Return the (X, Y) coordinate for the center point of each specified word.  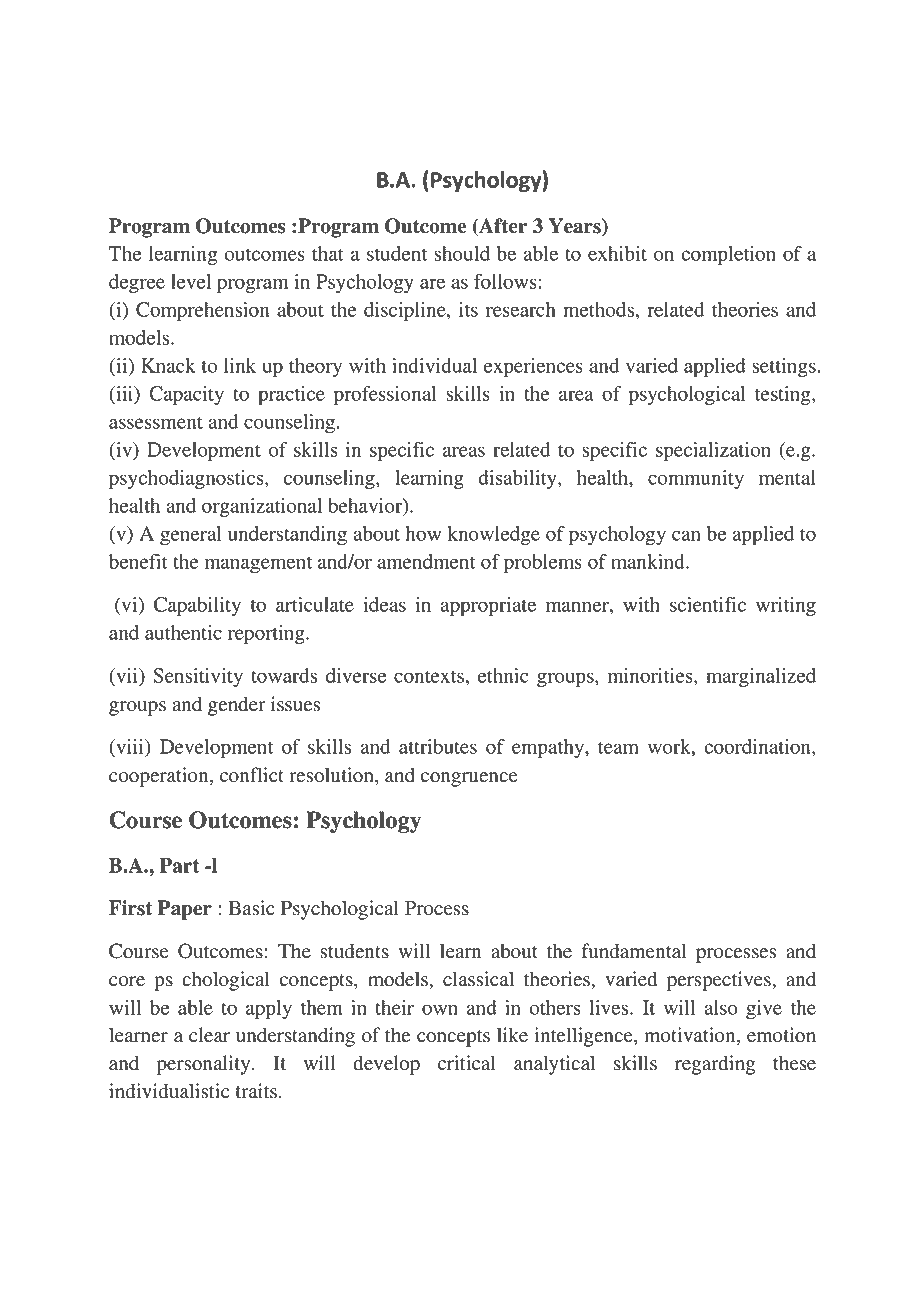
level (191, 281)
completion (728, 256)
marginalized (761, 677)
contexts (429, 676)
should (462, 253)
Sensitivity (198, 677)
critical (467, 1063)
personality (205, 1065)
